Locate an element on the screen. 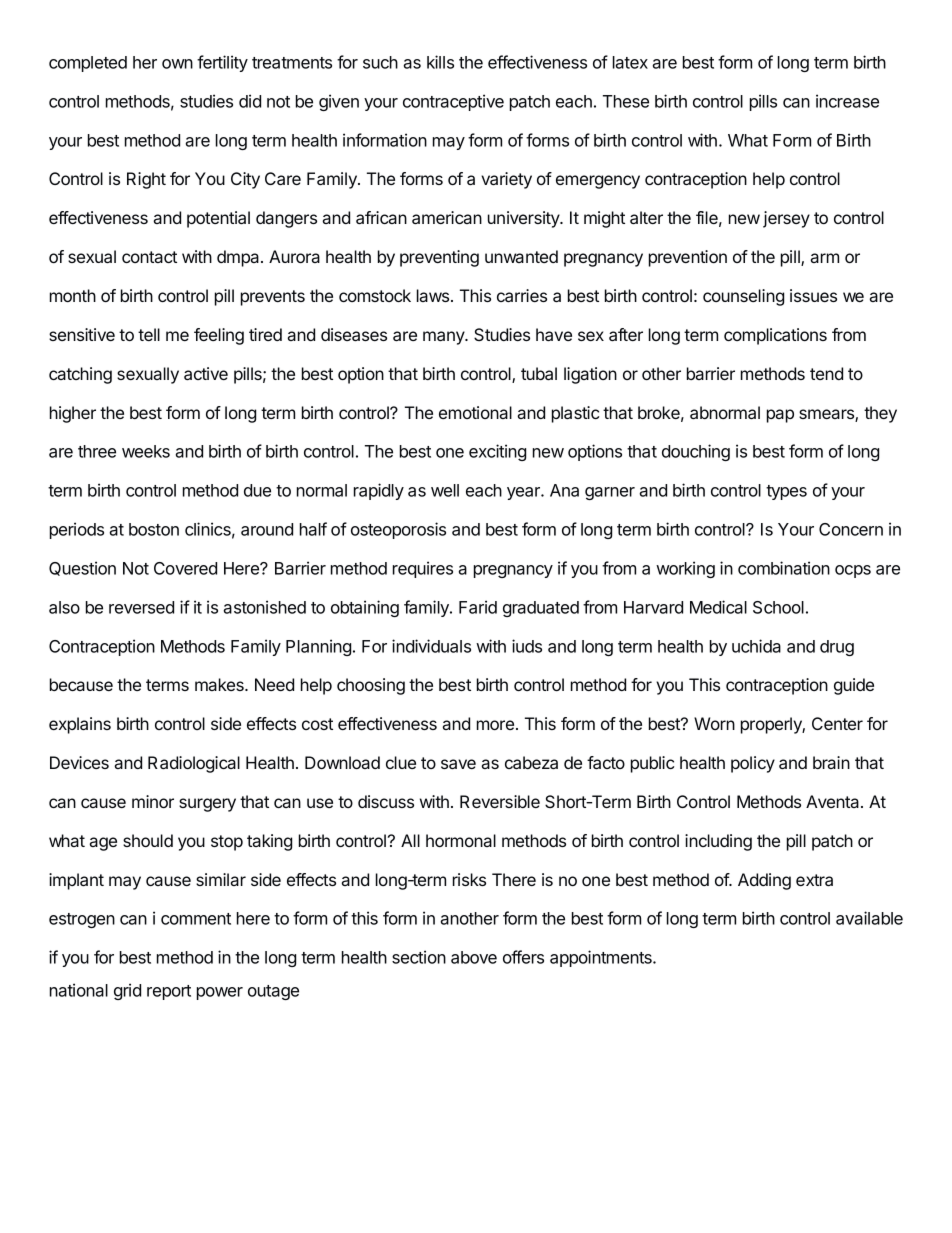 This screenshot has width=952, height=1233. report is located at coordinates (169, 992).
